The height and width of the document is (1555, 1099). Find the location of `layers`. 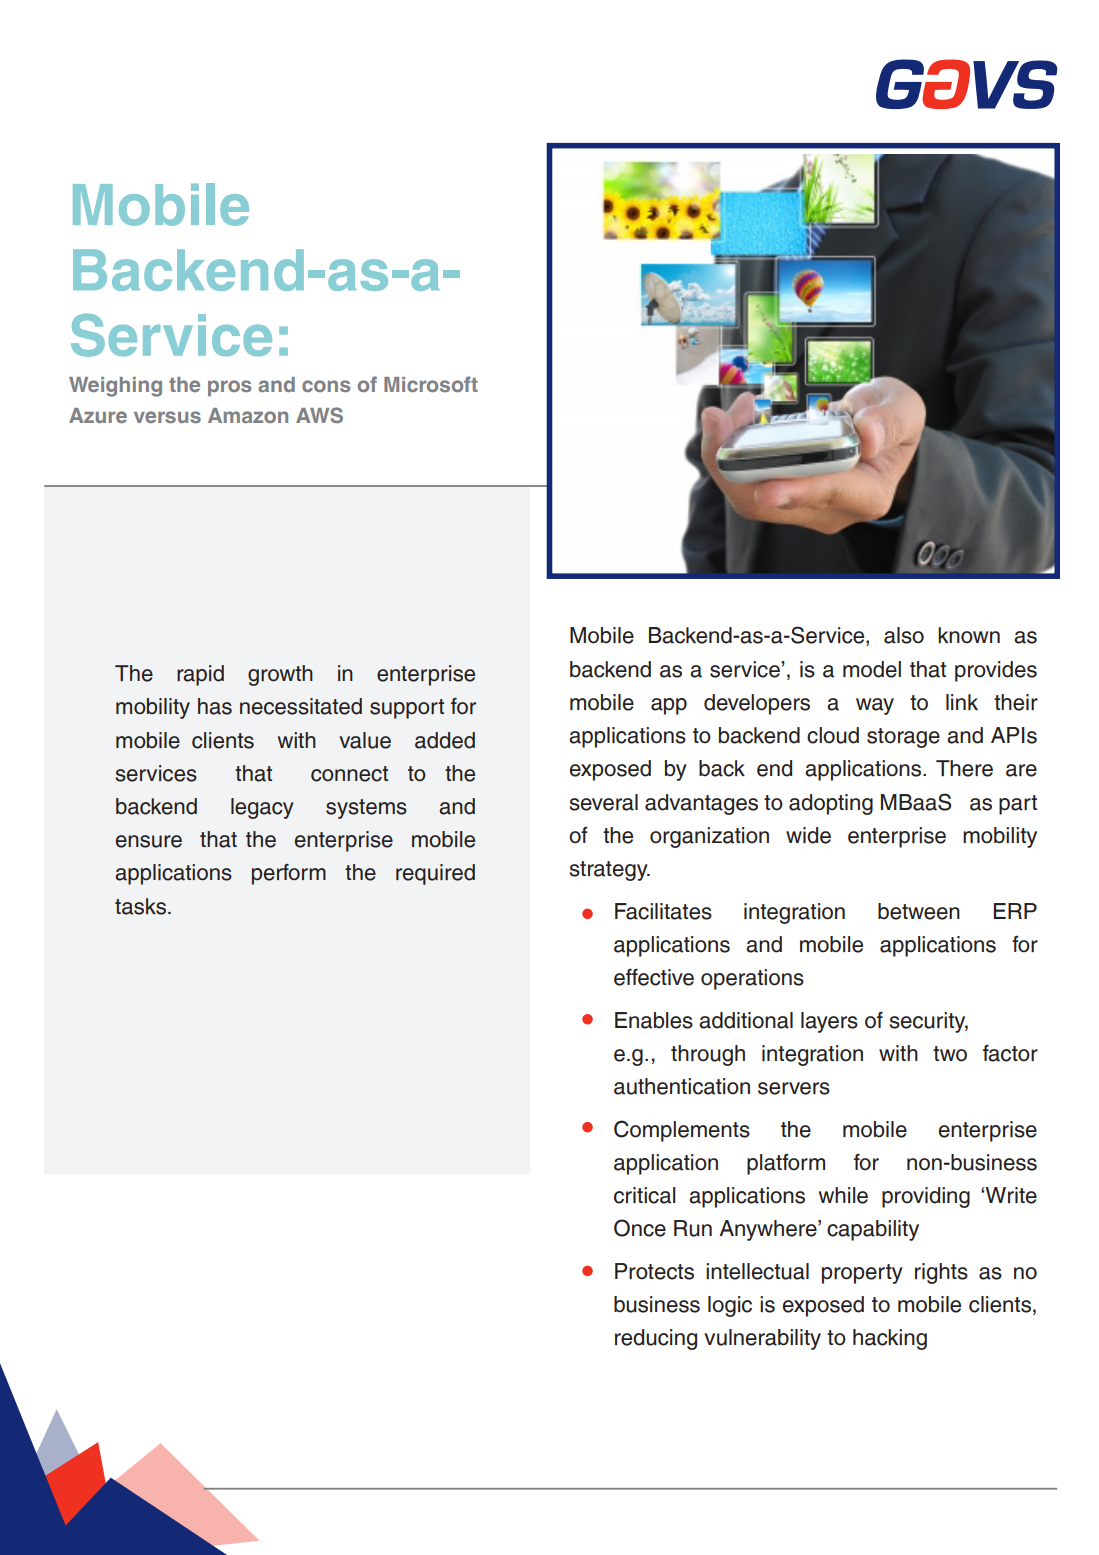

layers is located at coordinates (829, 1022).
